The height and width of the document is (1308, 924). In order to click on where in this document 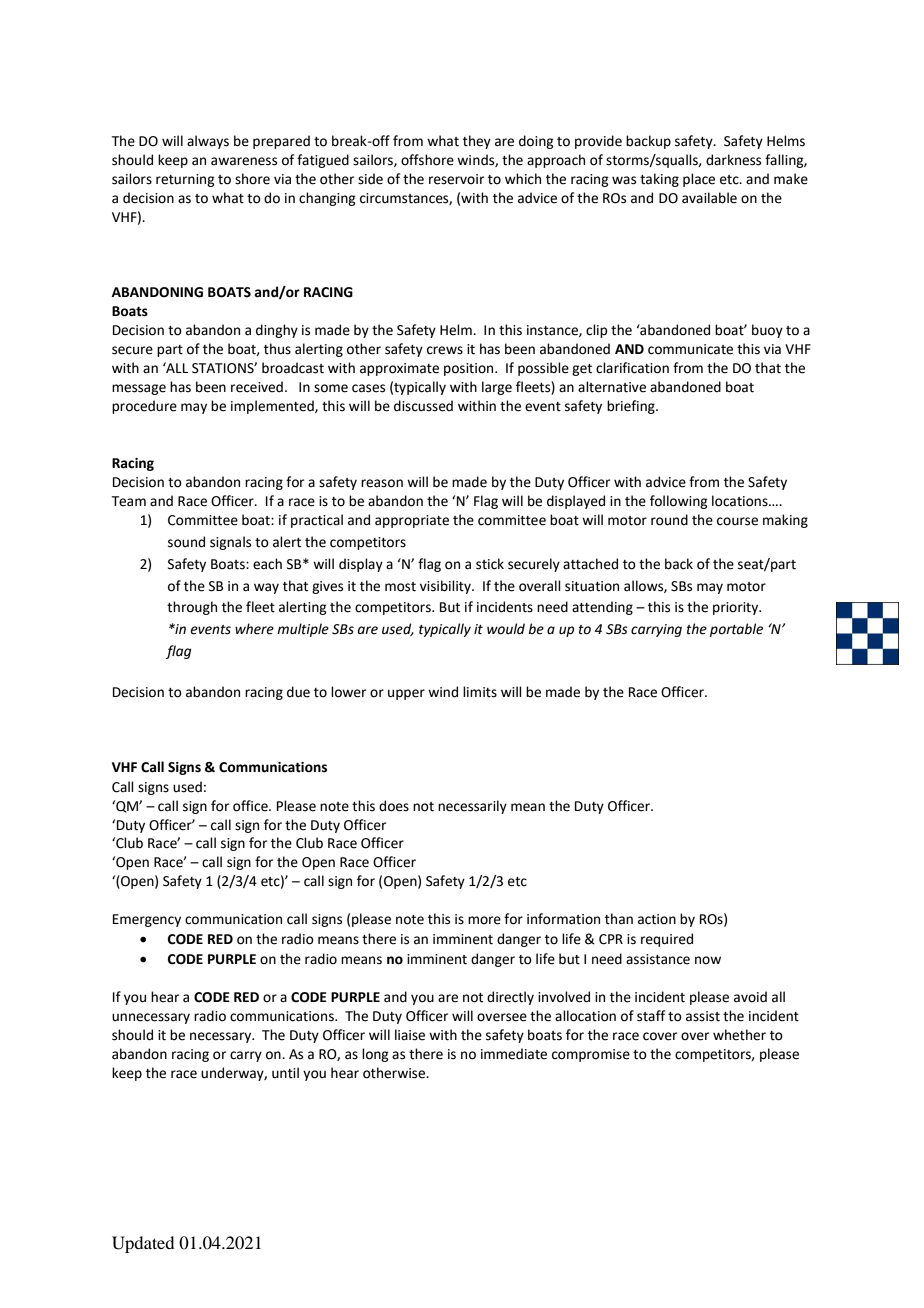, I will do `click(254, 629)`.
